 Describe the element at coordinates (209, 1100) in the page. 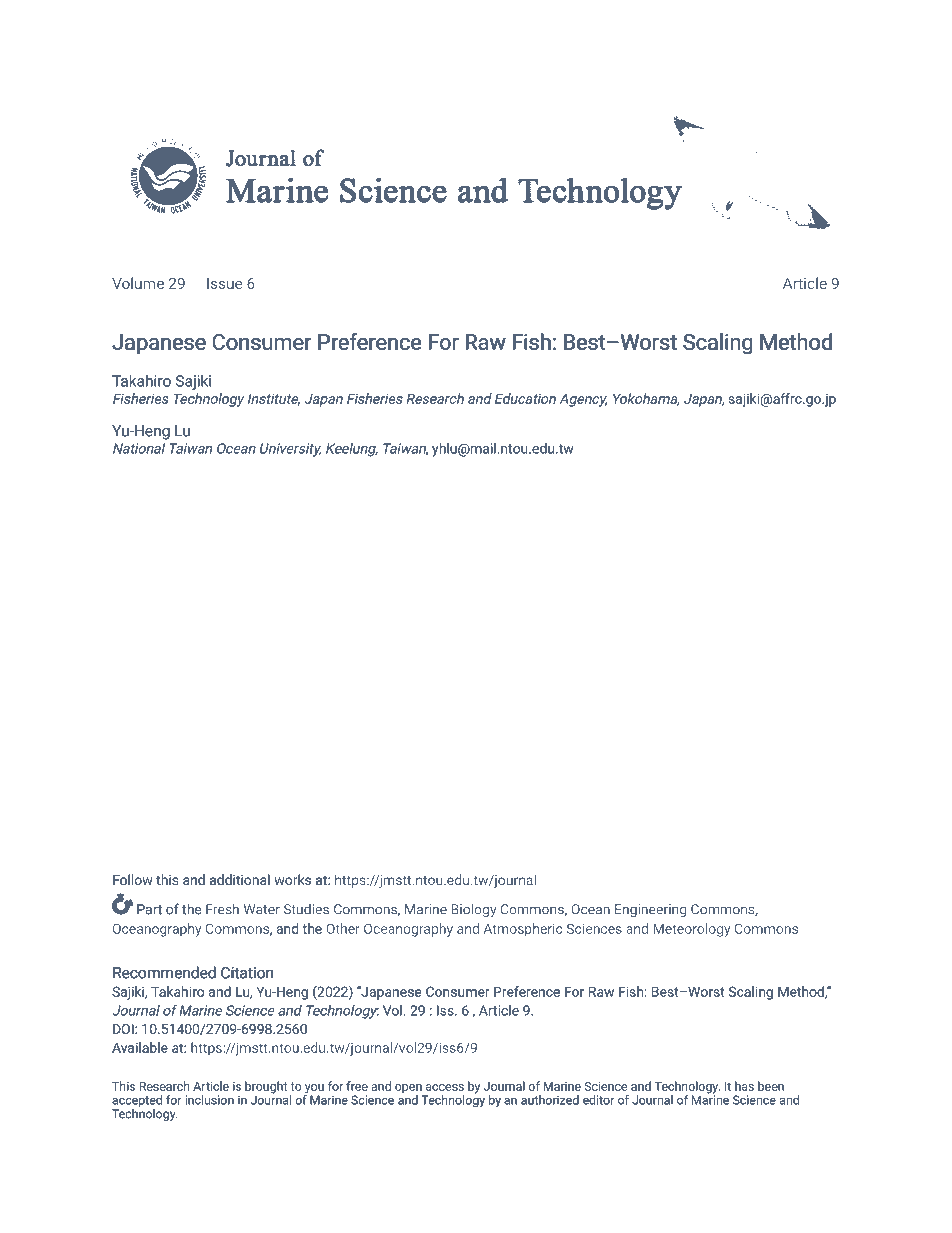

I see `inclusion` at that location.
